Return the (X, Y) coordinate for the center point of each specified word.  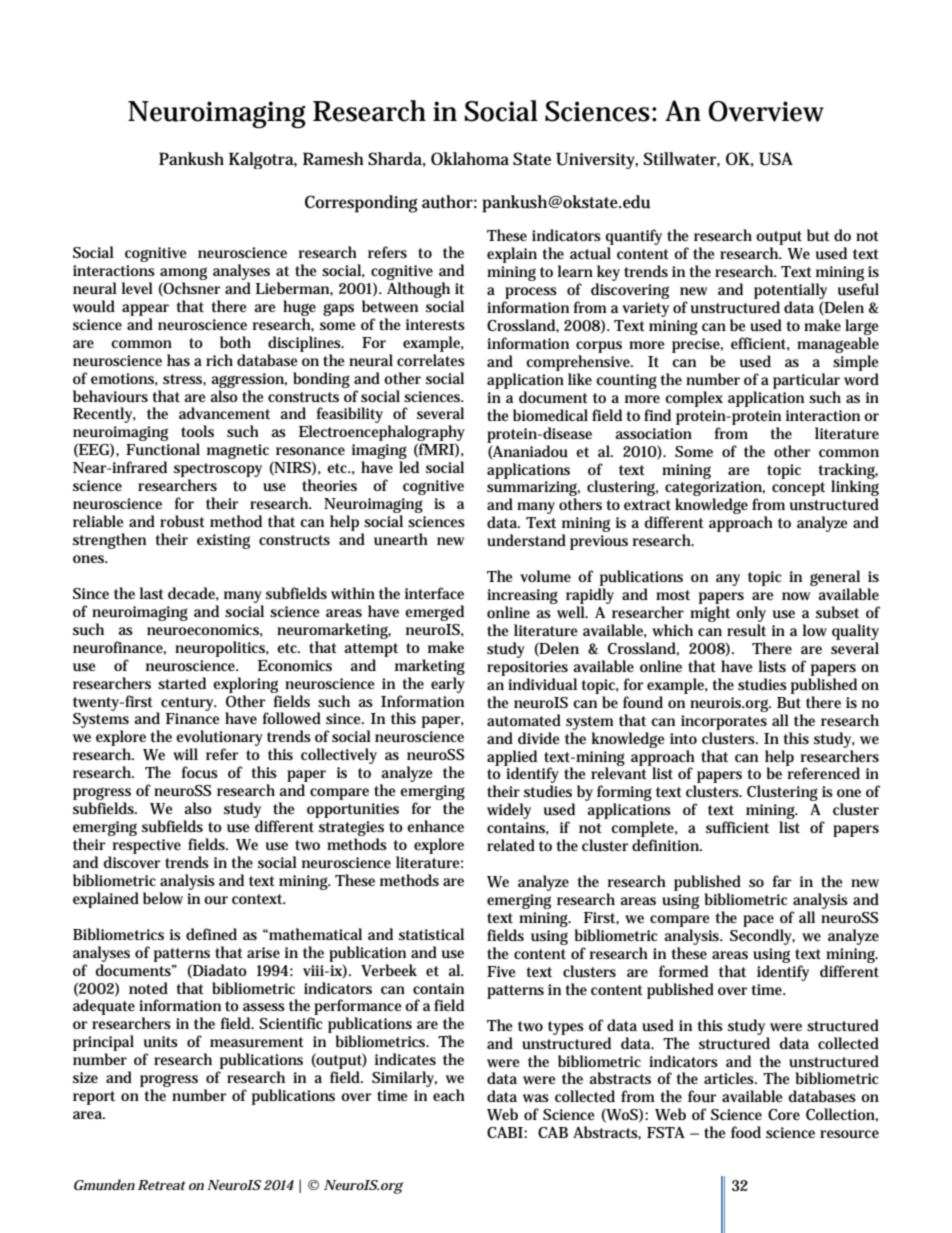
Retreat (162, 1185)
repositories (527, 668)
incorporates (724, 722)
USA (776, 159)
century (189, 704)
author (449, 202)
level (137, 288)
